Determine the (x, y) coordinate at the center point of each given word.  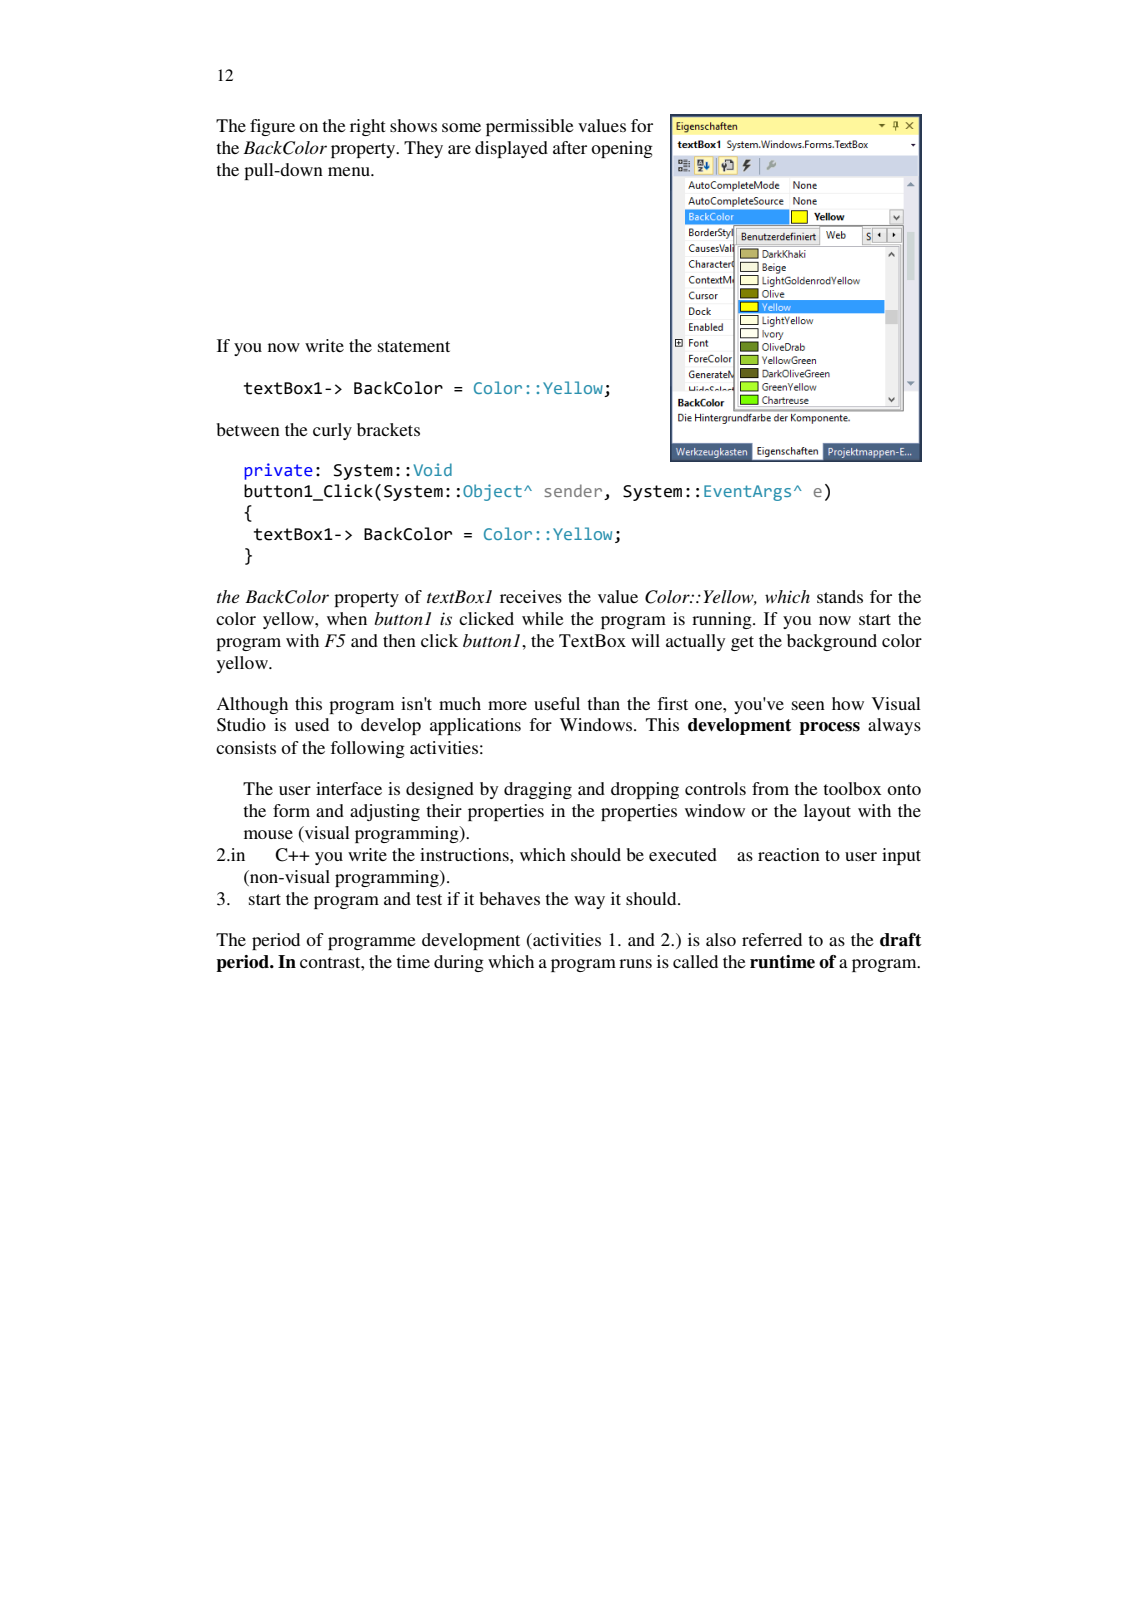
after (570, 147)
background (832, 642)
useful (557, 703)
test (429, 899)
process (829, 728)
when (347, 618)
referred (772, 939)
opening (622, 149)
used (312, 724)
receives (531, 596)
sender (574, 492)
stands (840, 596)
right (367, 127)
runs (635, 963)
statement (414, 346)
